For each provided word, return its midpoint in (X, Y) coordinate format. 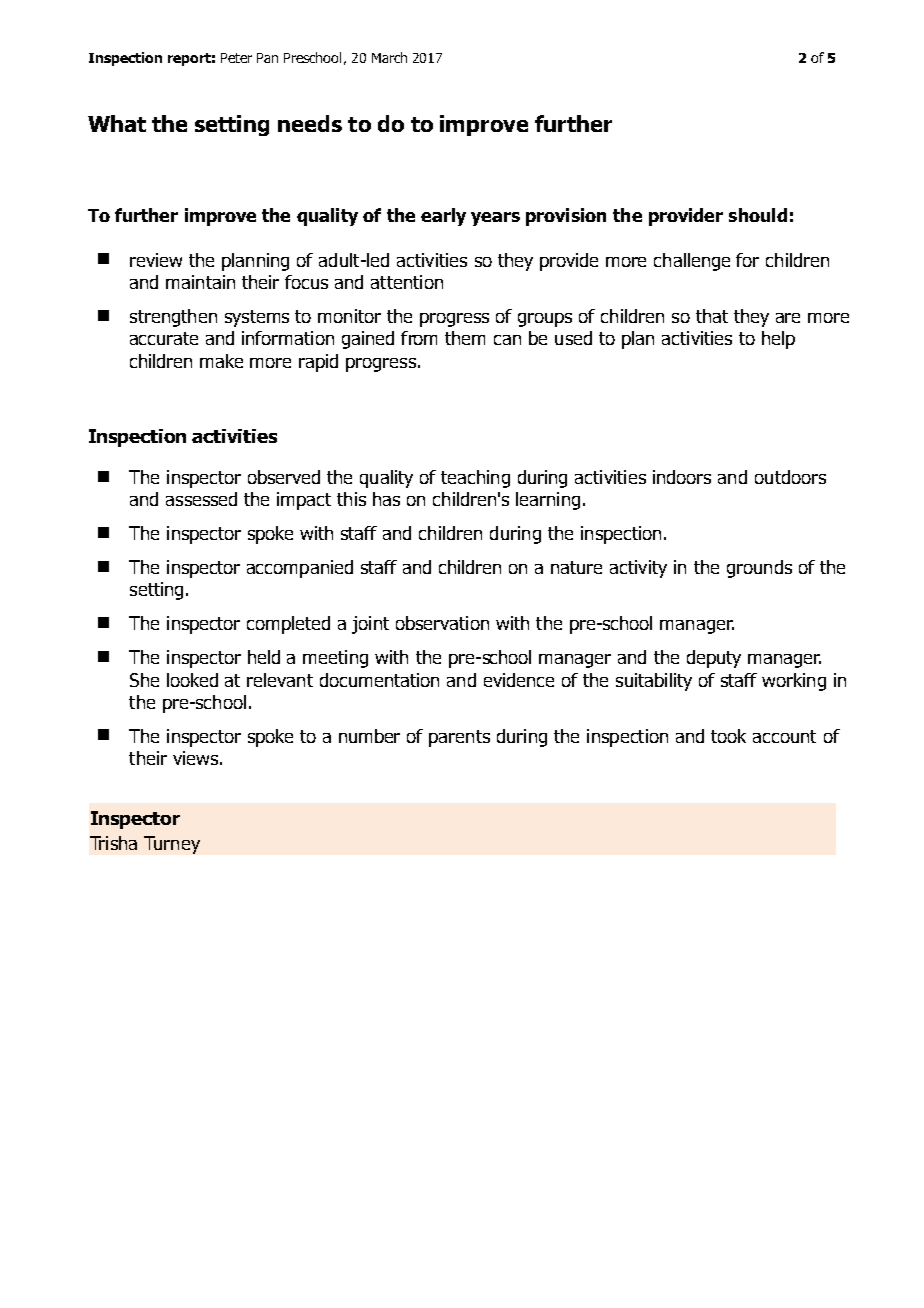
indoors (682, 477)
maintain (200, 282)
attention (407, 282)
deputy (714, 659)
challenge (692, 262)
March (389, 57)
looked (192, 680)
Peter (236, 58)
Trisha (113, 843)
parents (459, 738)
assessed (201, 499)
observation (442, 623)
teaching (475, 479)
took (728, 736)
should (758, 215)
